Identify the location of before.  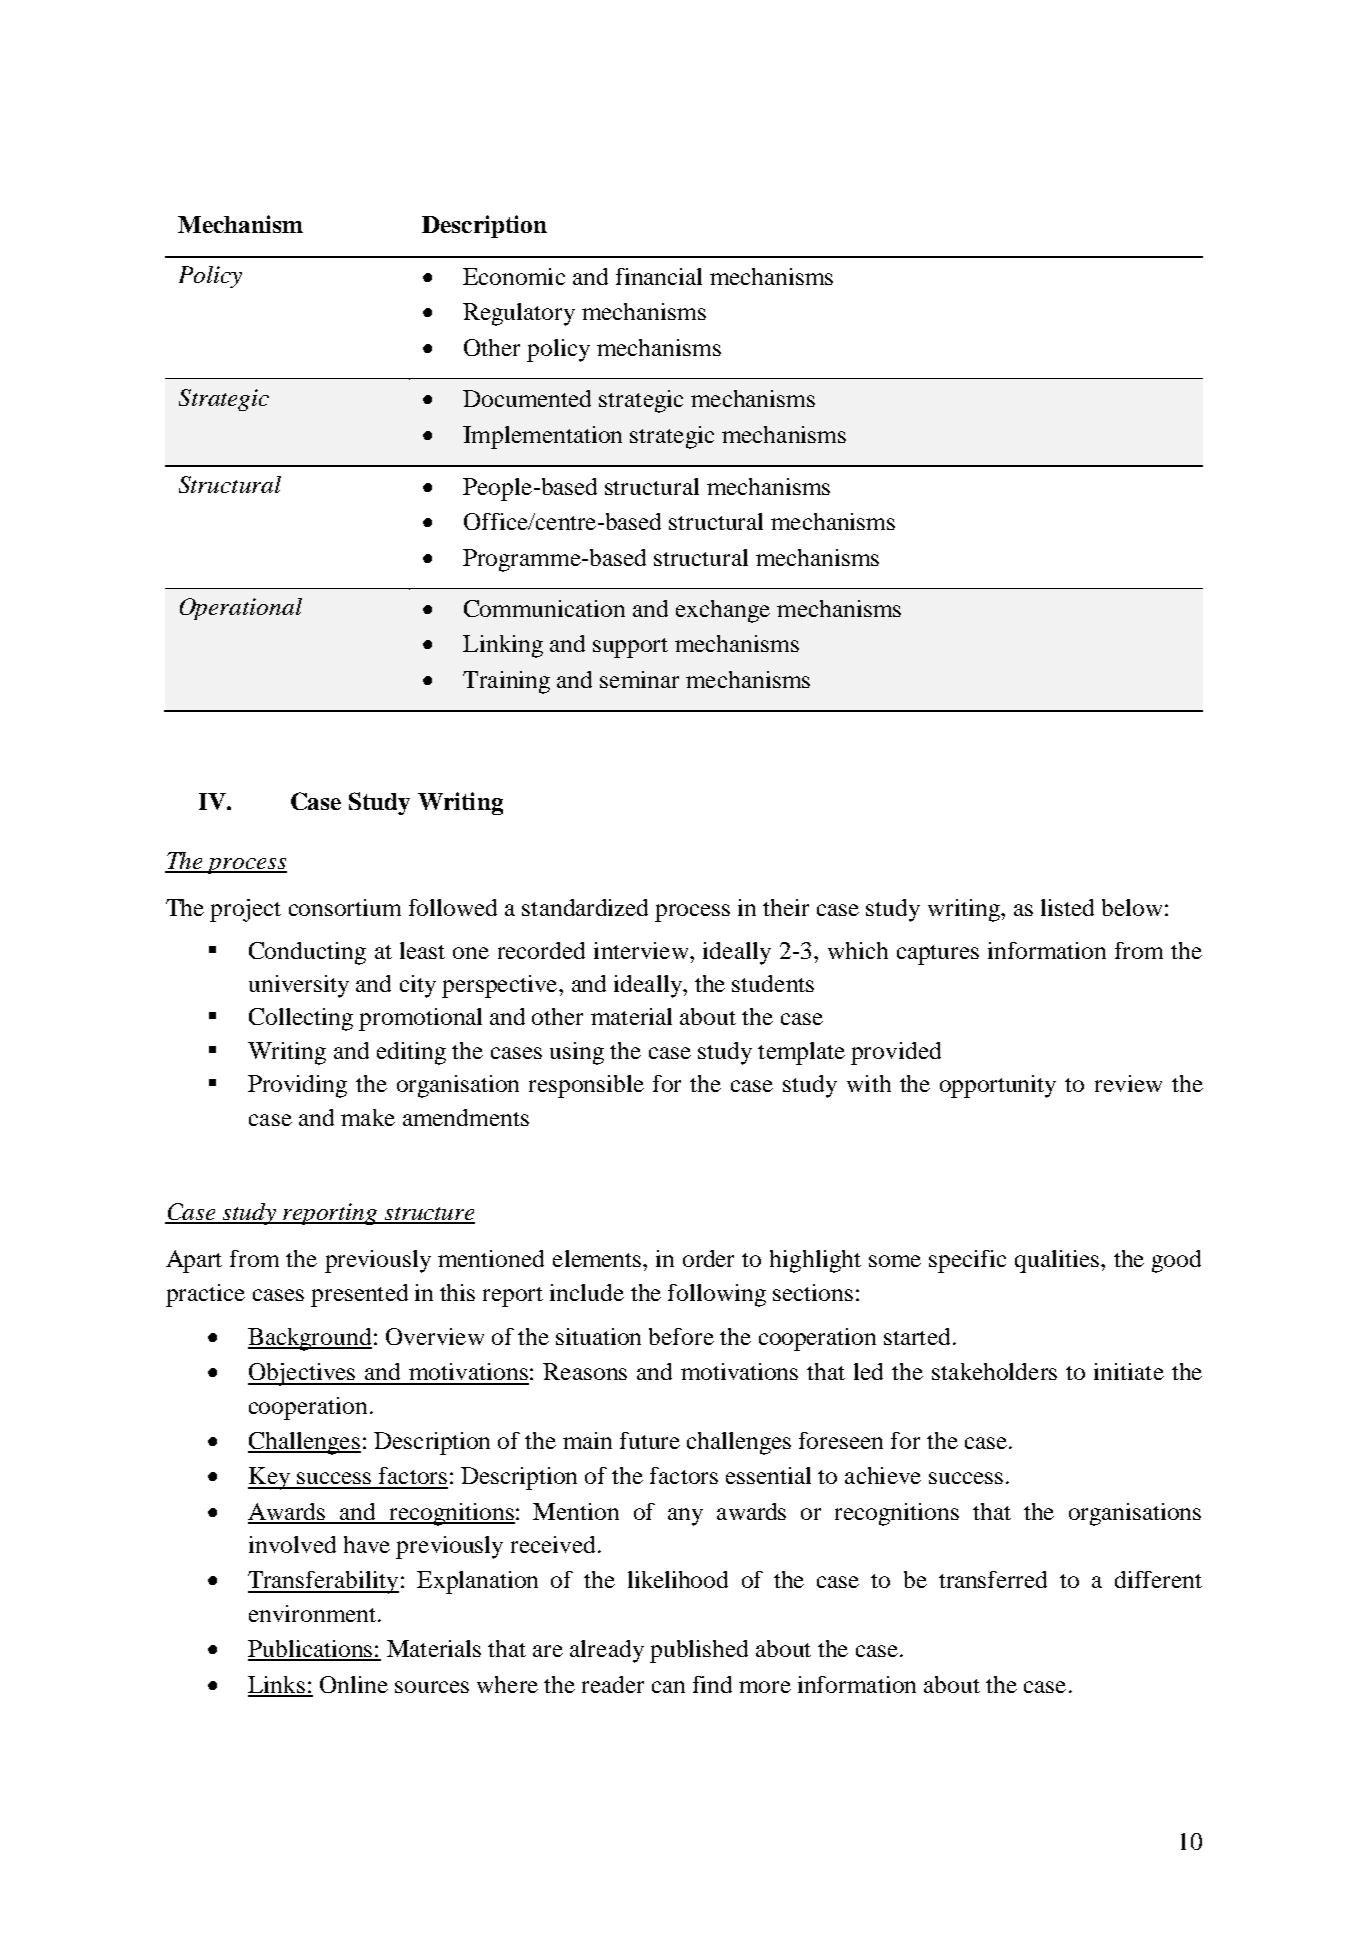
(681, 1336).
